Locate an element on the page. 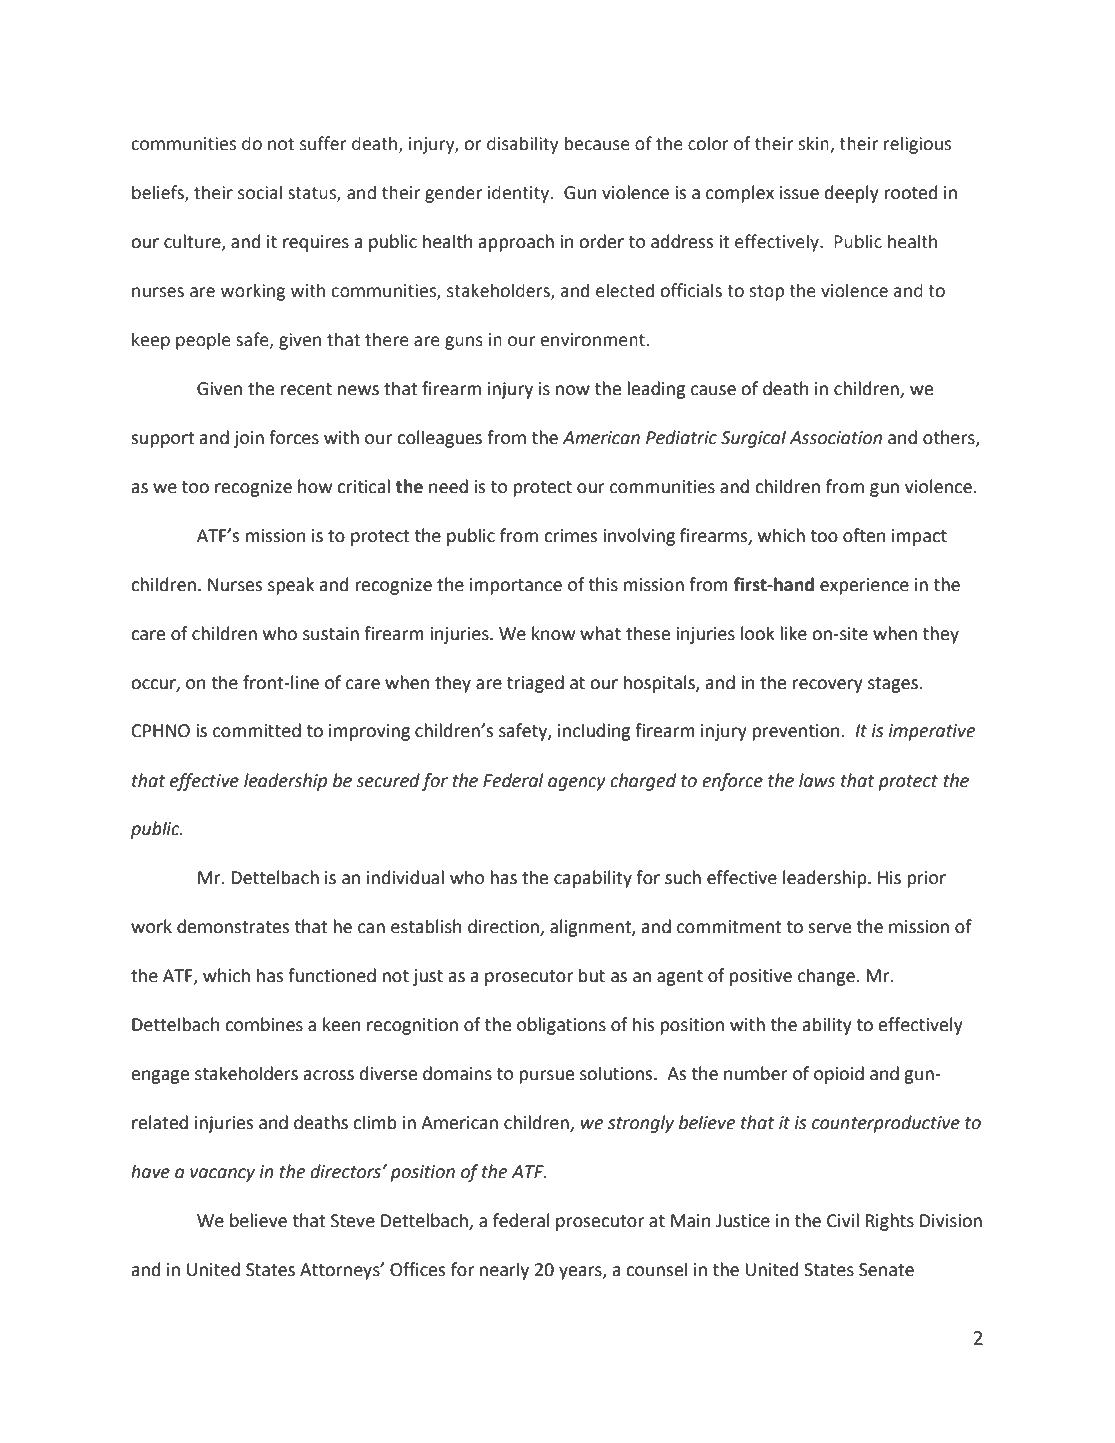 The width and height of the page is (1115, 1443). deeply is located at coordinates (852, 194).
